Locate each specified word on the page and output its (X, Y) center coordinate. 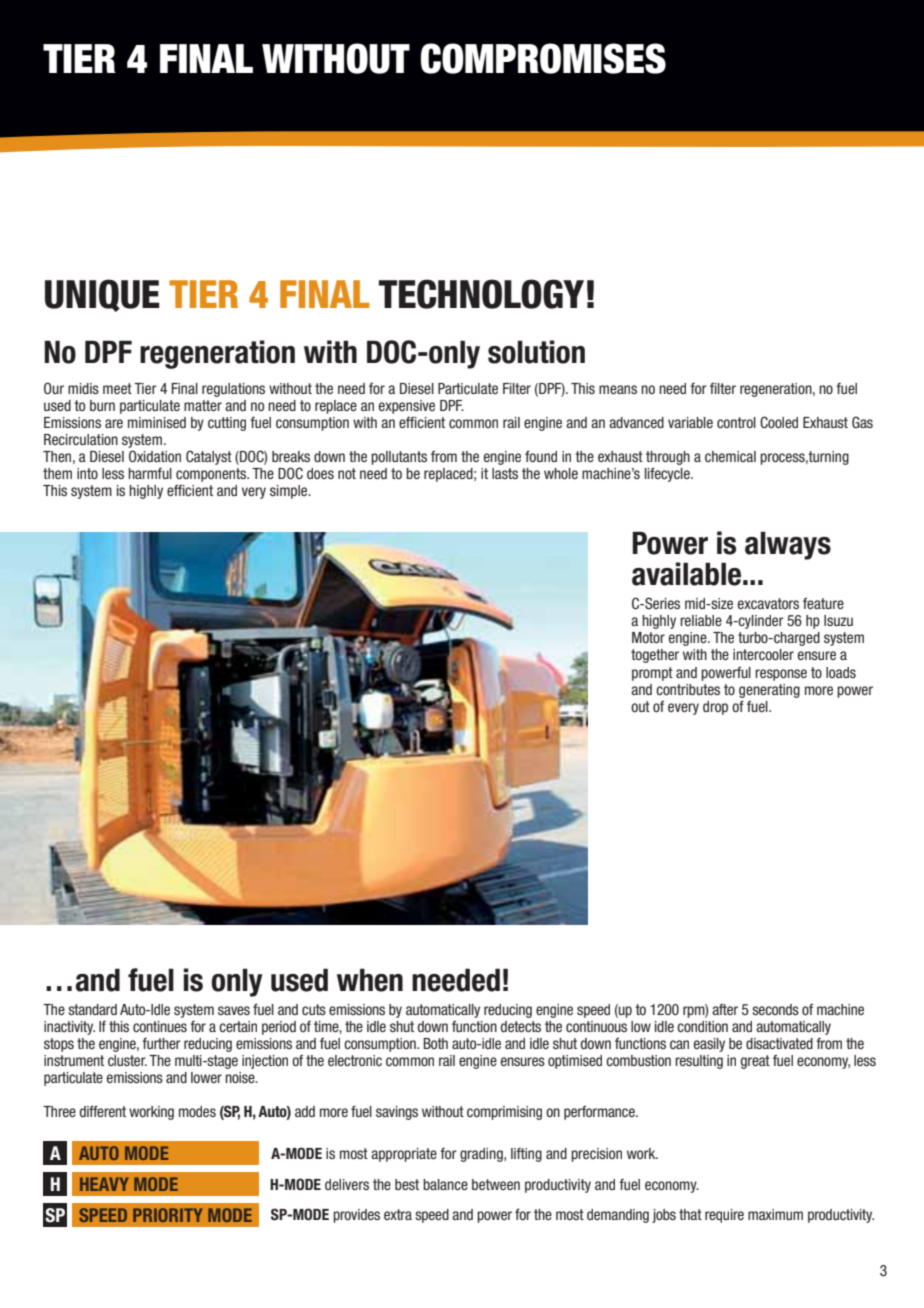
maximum (775, 1214)
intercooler (763, 654)
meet (117, 388)
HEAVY (104, 1184)
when (370, 980)
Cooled (779, 422)
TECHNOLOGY (481, 294)
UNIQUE (102, 295)
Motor (648, 637)
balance (445, 1184)
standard (92, 1009)
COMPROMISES (543, 58)
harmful (150, 473)
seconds (775, 1009)
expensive (407, 407)
